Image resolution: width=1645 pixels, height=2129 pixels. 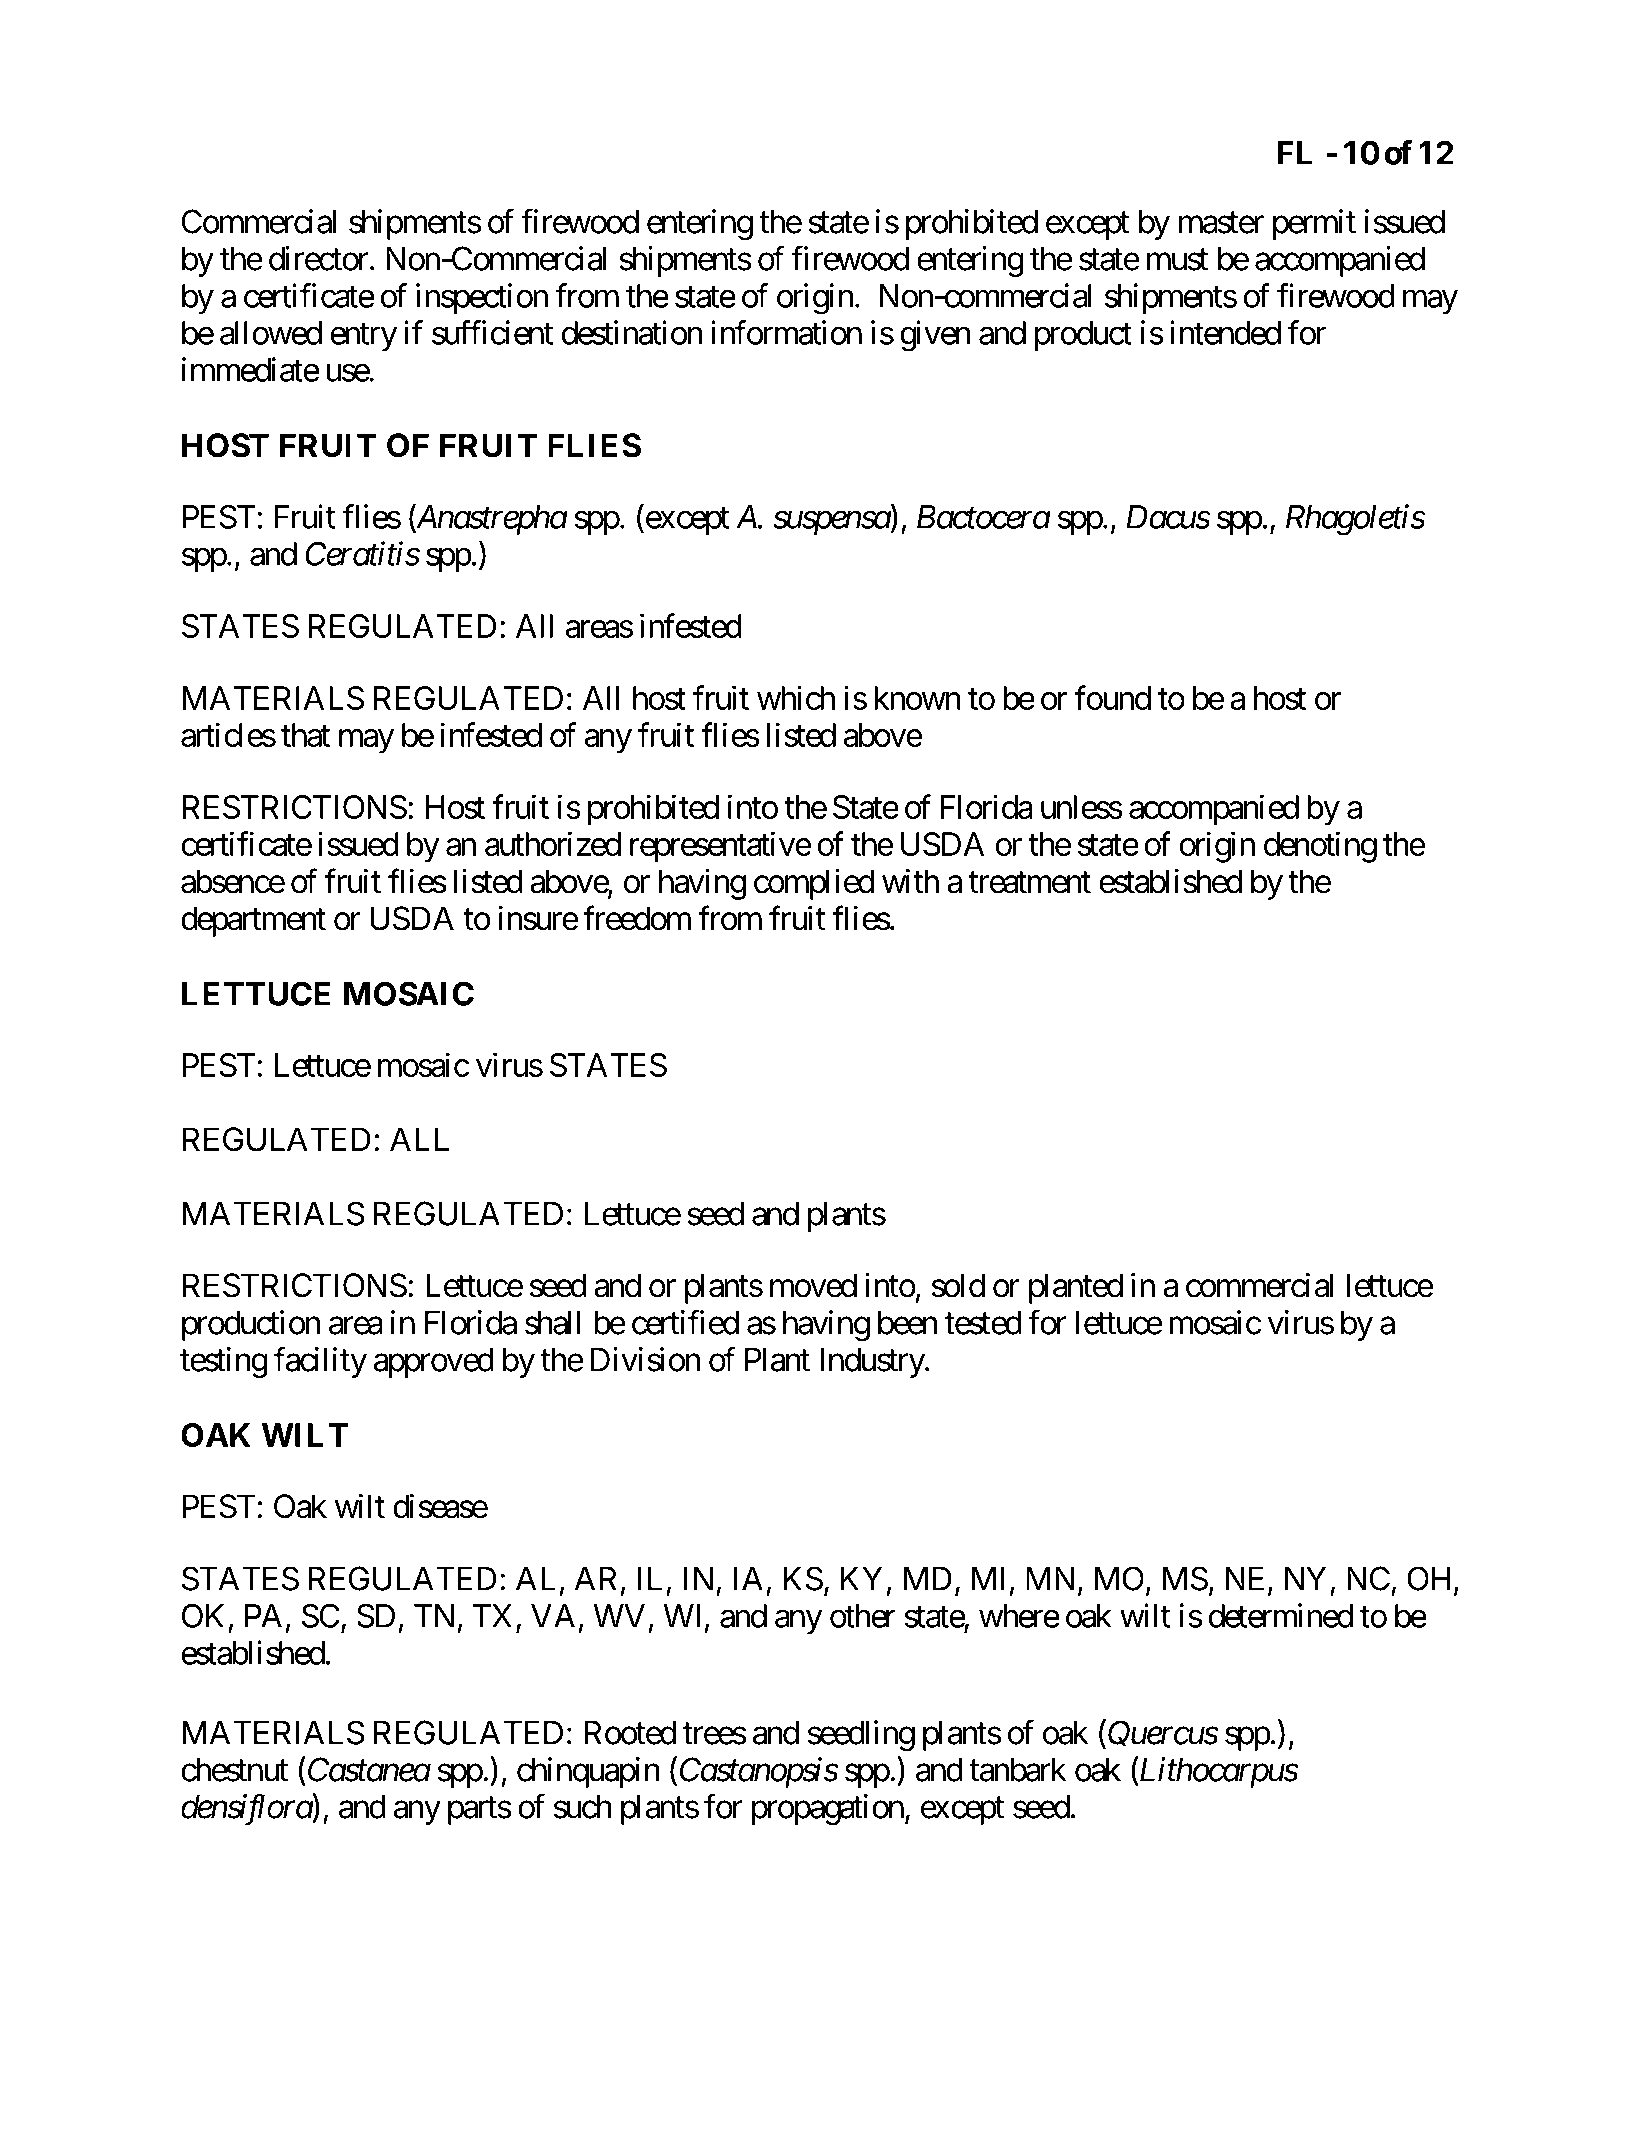 I want to click on director, so click(x=319, y=258).
